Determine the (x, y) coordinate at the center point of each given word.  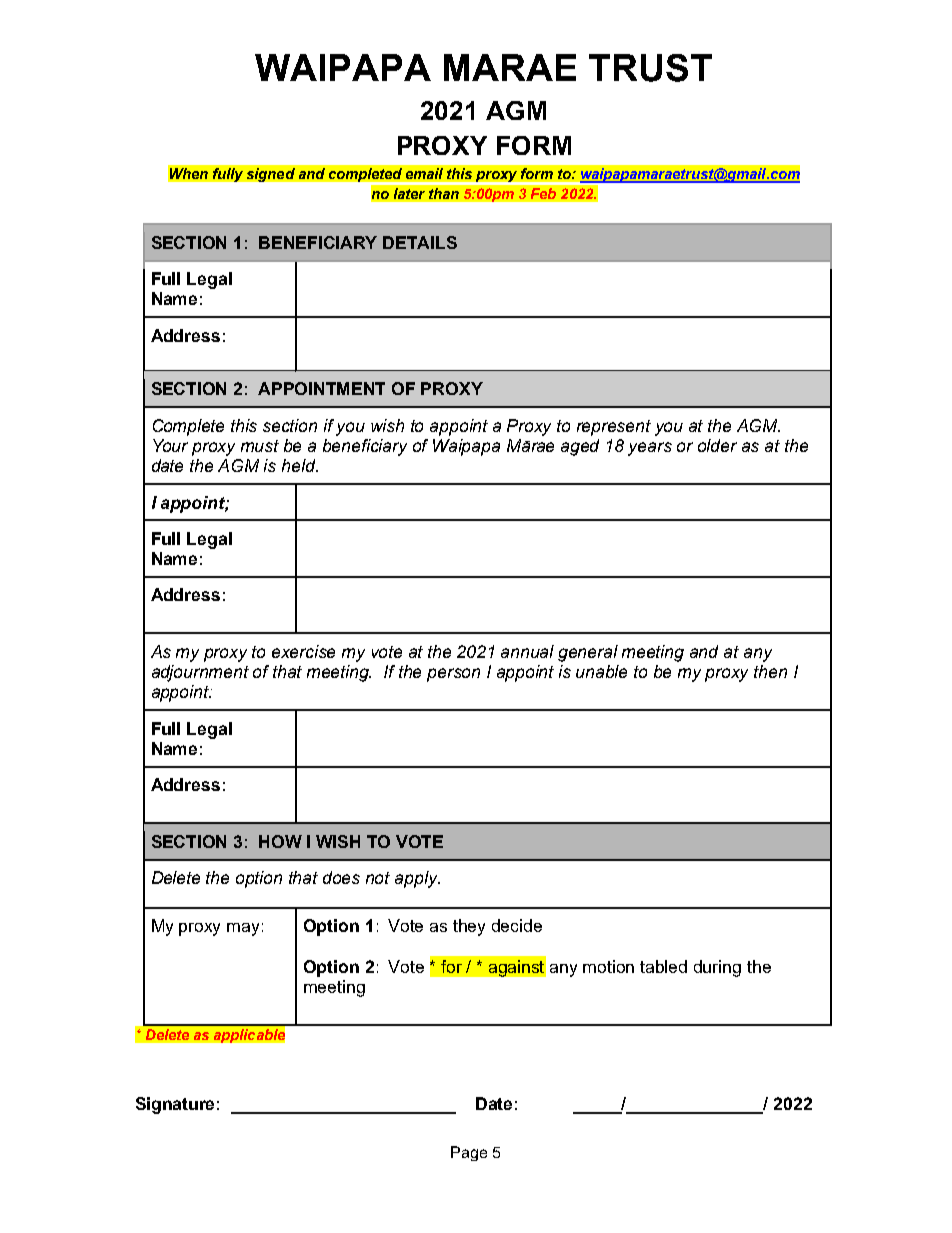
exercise (303, 651)
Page (469, 1153)
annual (527, 651)
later (409, 193)
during (717, 968)
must (260, 446)
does (341, 877)
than (444, 193)
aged (580, 447)
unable (601, 671)
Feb (543, 193)
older (717, 445)
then (770, 671)
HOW (280, 841)
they (469, 927)
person (453, 675)
